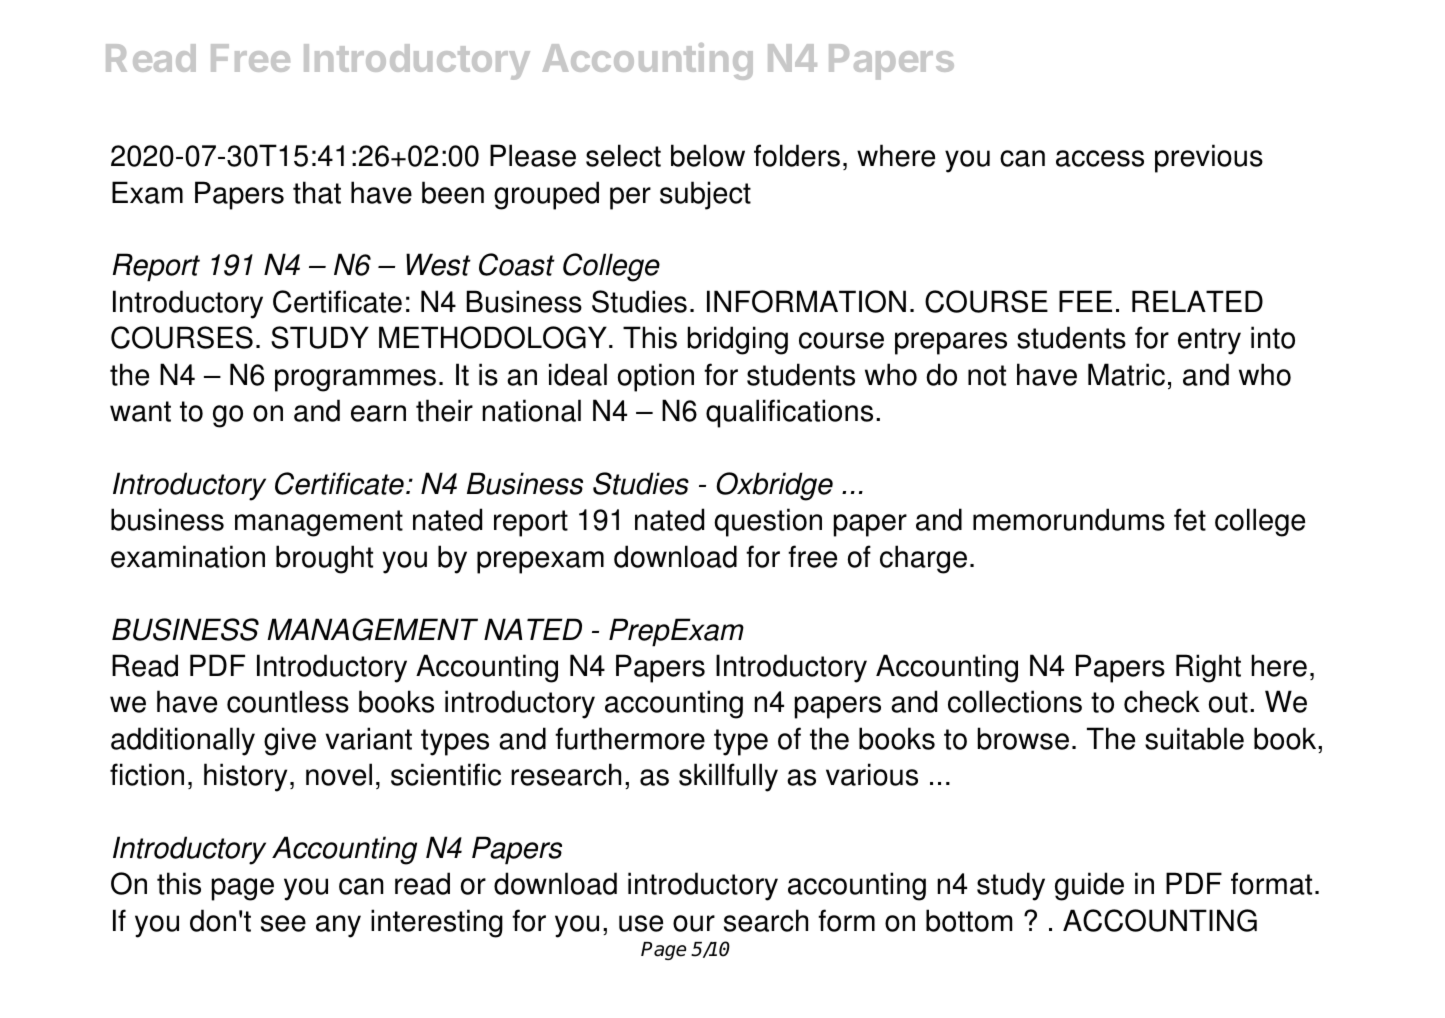 Image resolution: width=1445 pixels, height=1018 pixels. Describe the element at coordinates (705, 195) in the screenshot. I see `subject` at that location.
